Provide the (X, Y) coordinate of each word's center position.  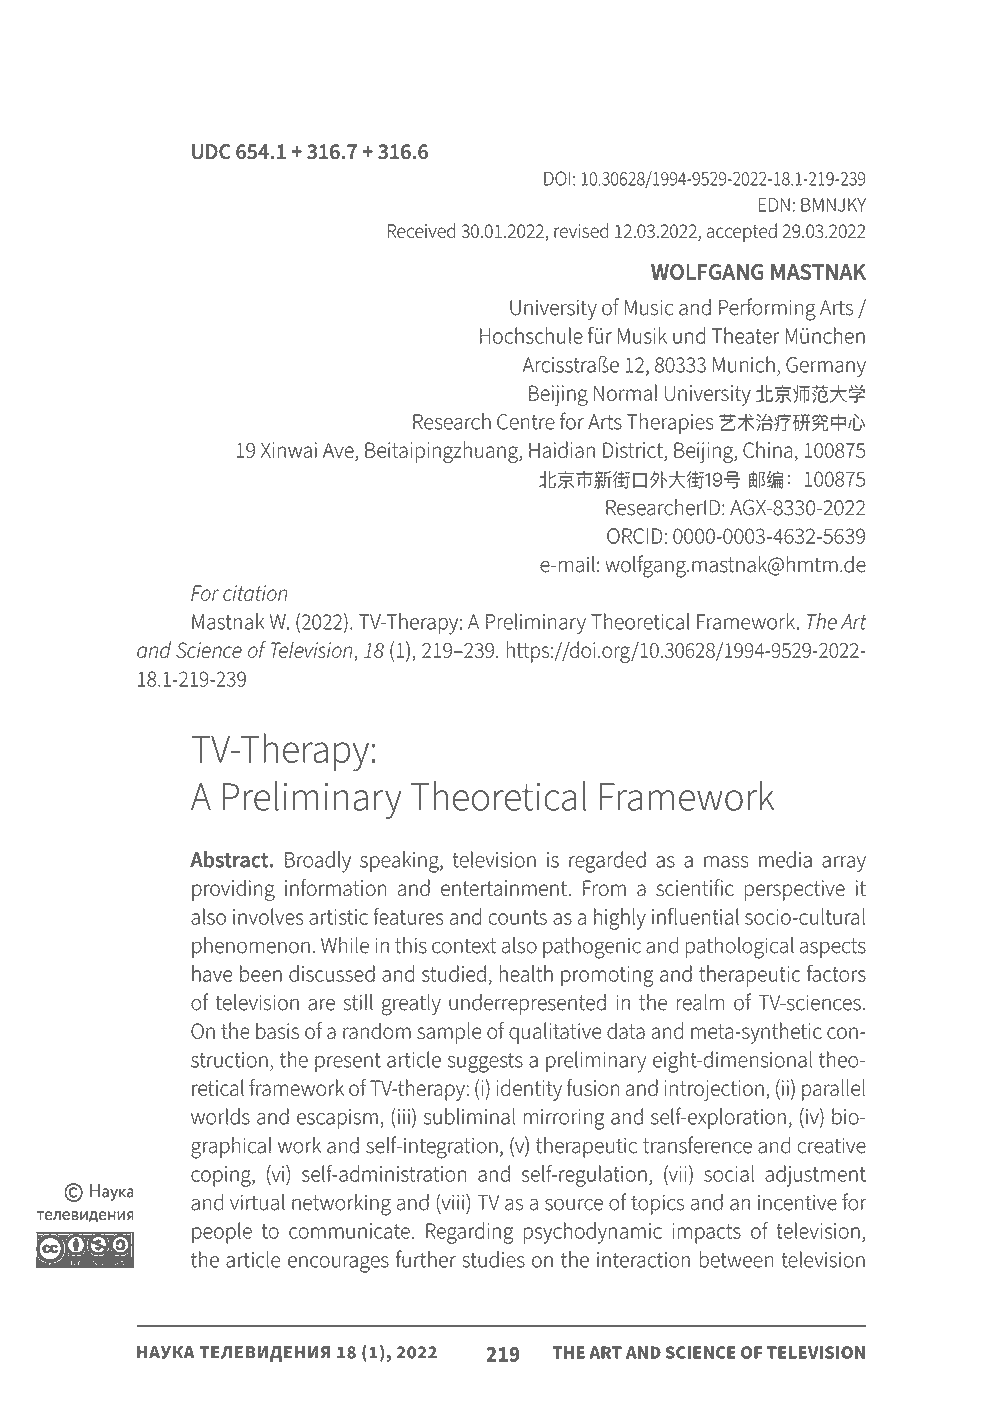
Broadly (318, 862)
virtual (257, 1202)
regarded (607, 862)
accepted (742, 232)
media (785, 859)
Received (421, 230)
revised (581, 230)
